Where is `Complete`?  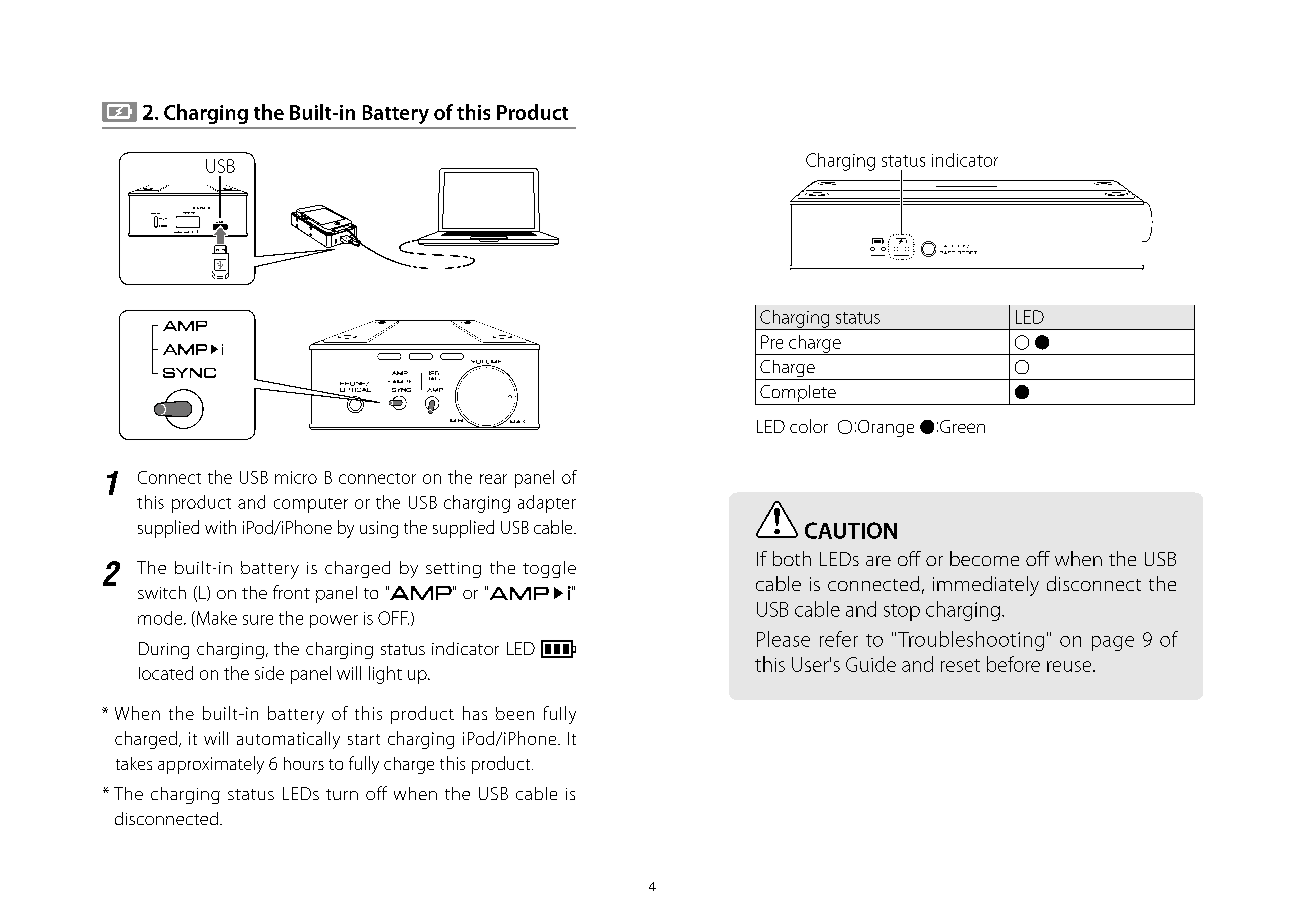
Complete is located at coordinates (798, 395).
